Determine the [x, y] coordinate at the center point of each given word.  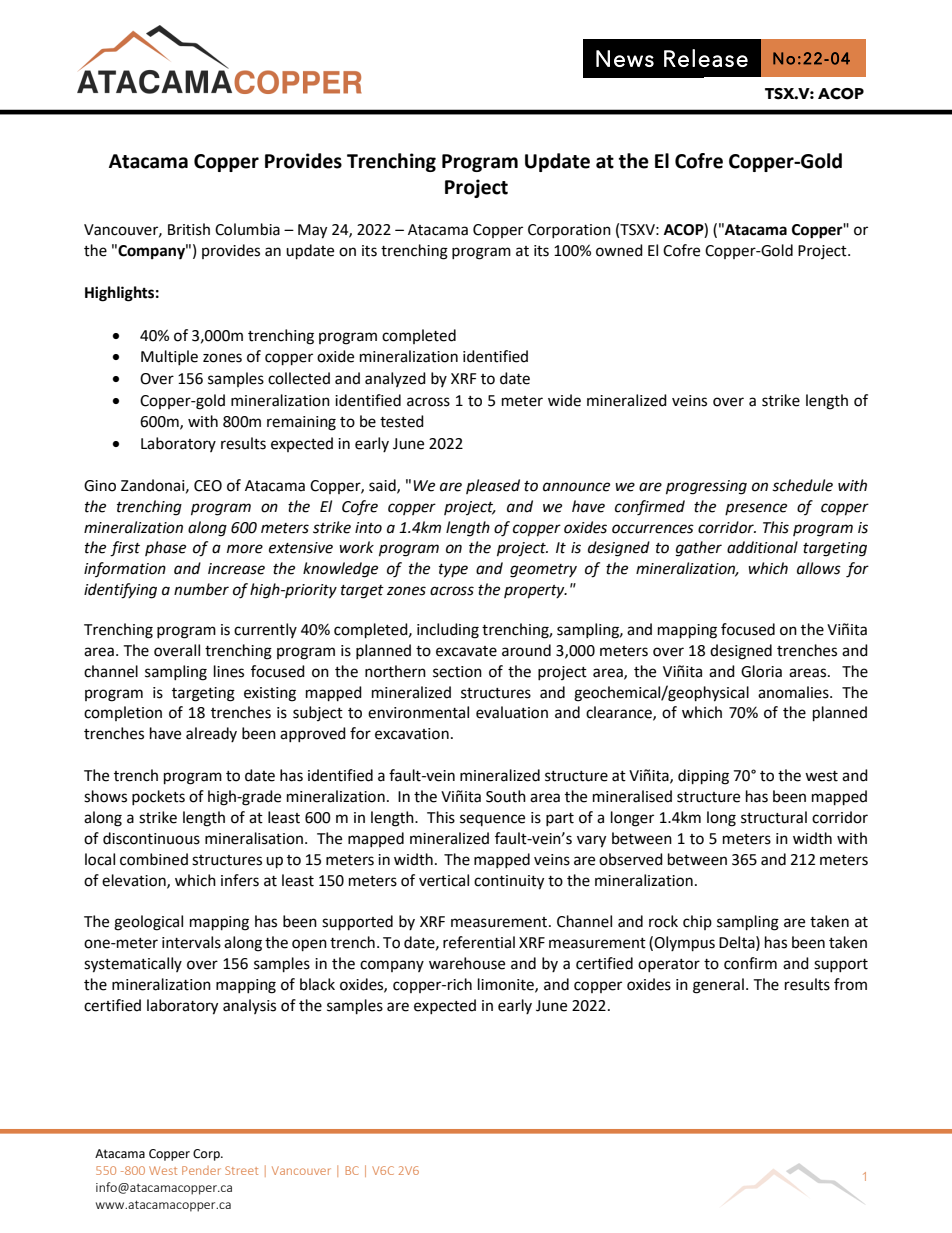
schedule [802, 485]
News [625, 58]
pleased [493, 486]
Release [706, 58]
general [718, 986]
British [189, 229]
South [506, 796]
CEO [208, 486]
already [211, 734]
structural [774, 817]
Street [241, 1170]
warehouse [467, 963]
